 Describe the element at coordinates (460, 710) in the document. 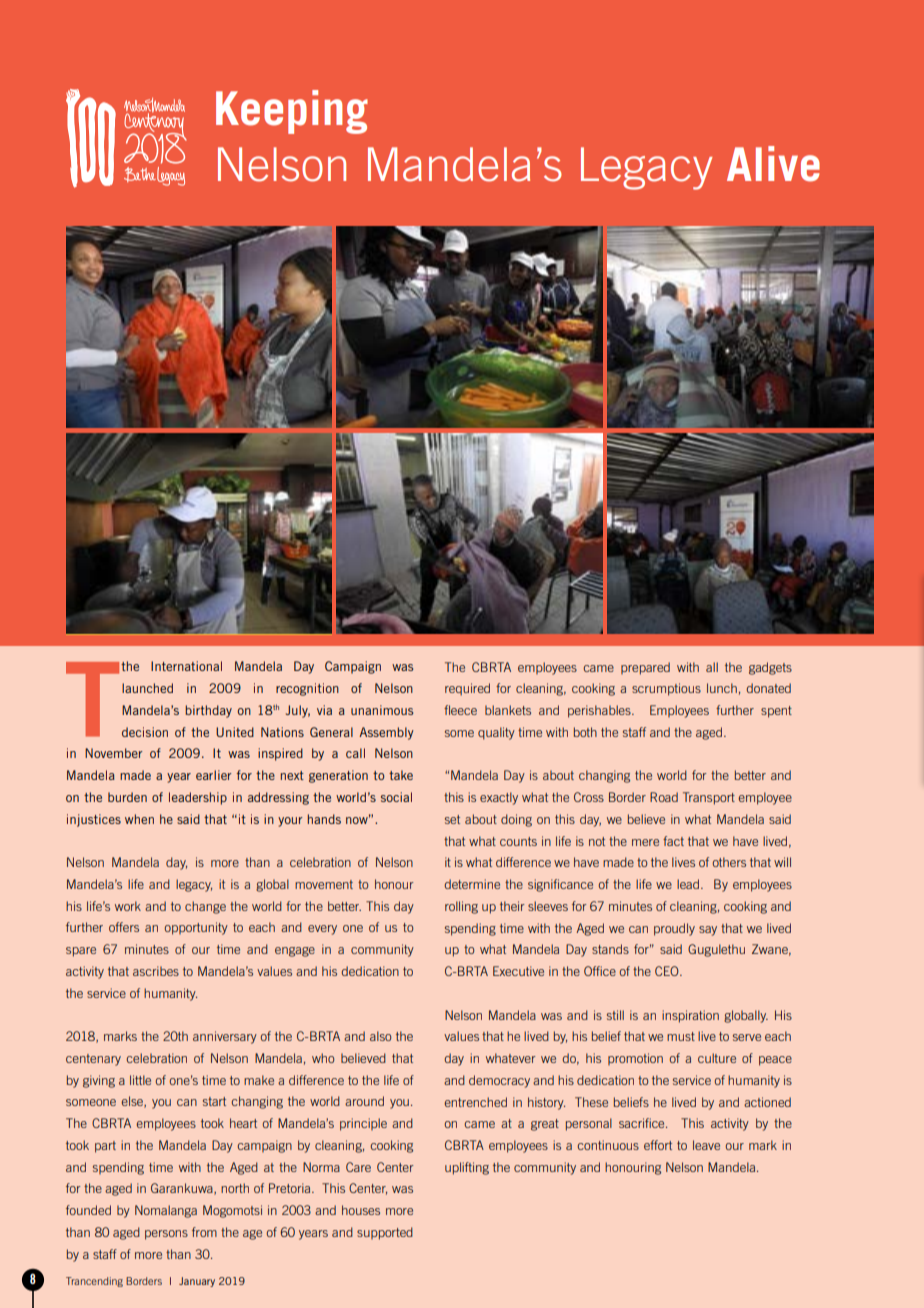

I see `fleece` at that location.
